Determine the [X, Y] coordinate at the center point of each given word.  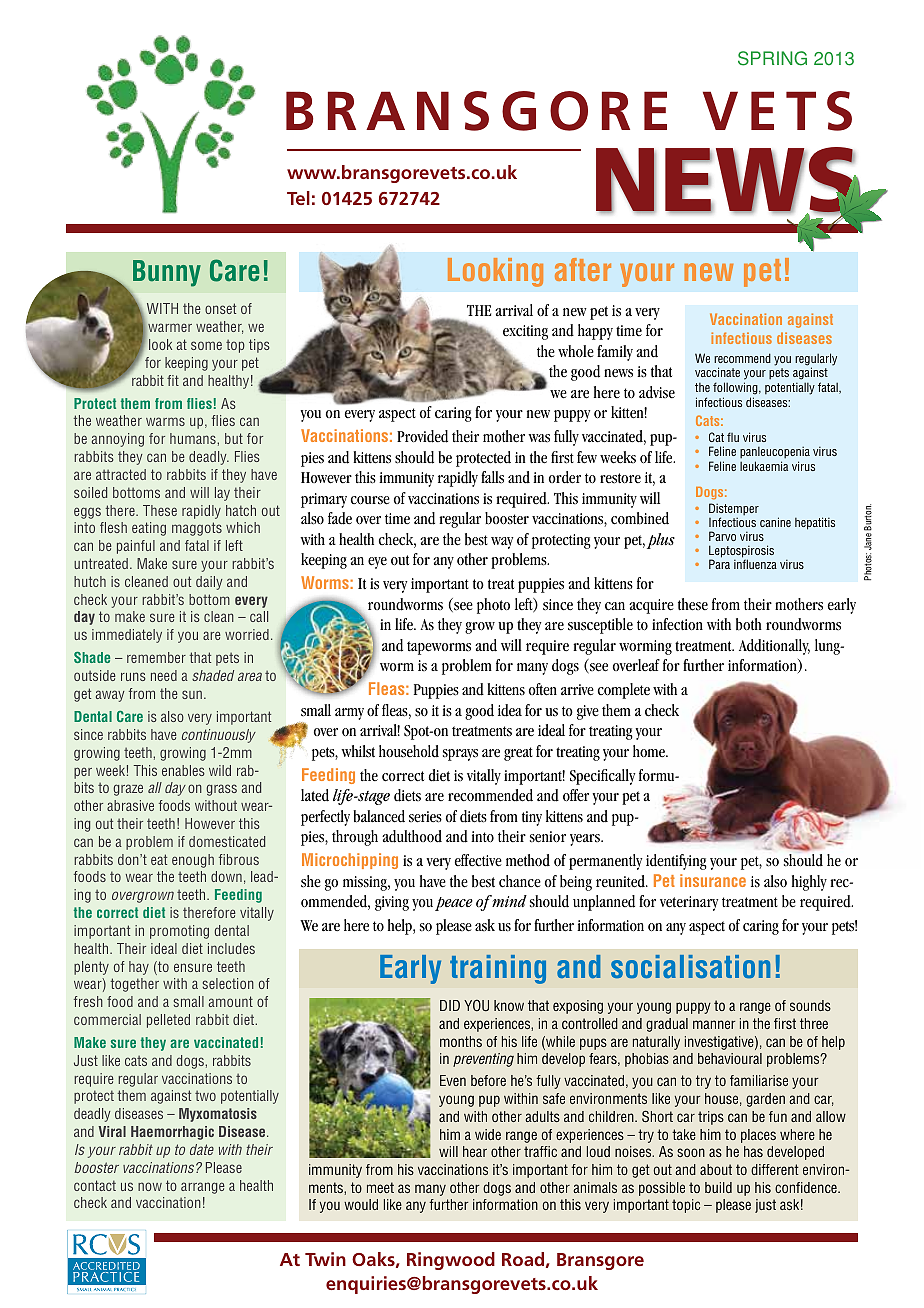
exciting [525, 332]
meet [380, 1187]
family [615, 353]
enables [183, 770]
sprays [460, 755]
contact [95, 1185]
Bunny [167, 273]
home [650, 751]
